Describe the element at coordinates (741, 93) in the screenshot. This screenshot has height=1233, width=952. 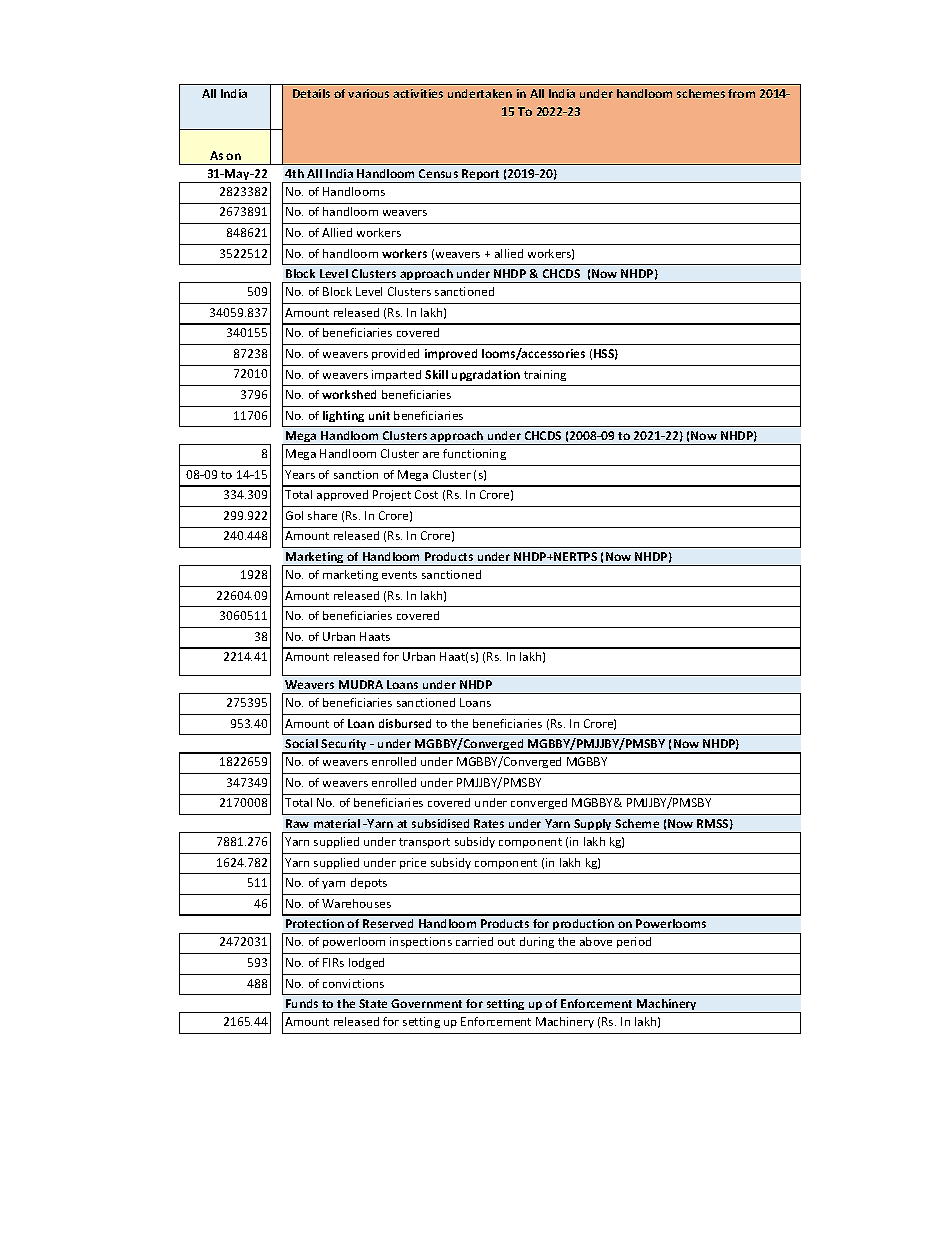
I see `from` at that location.
